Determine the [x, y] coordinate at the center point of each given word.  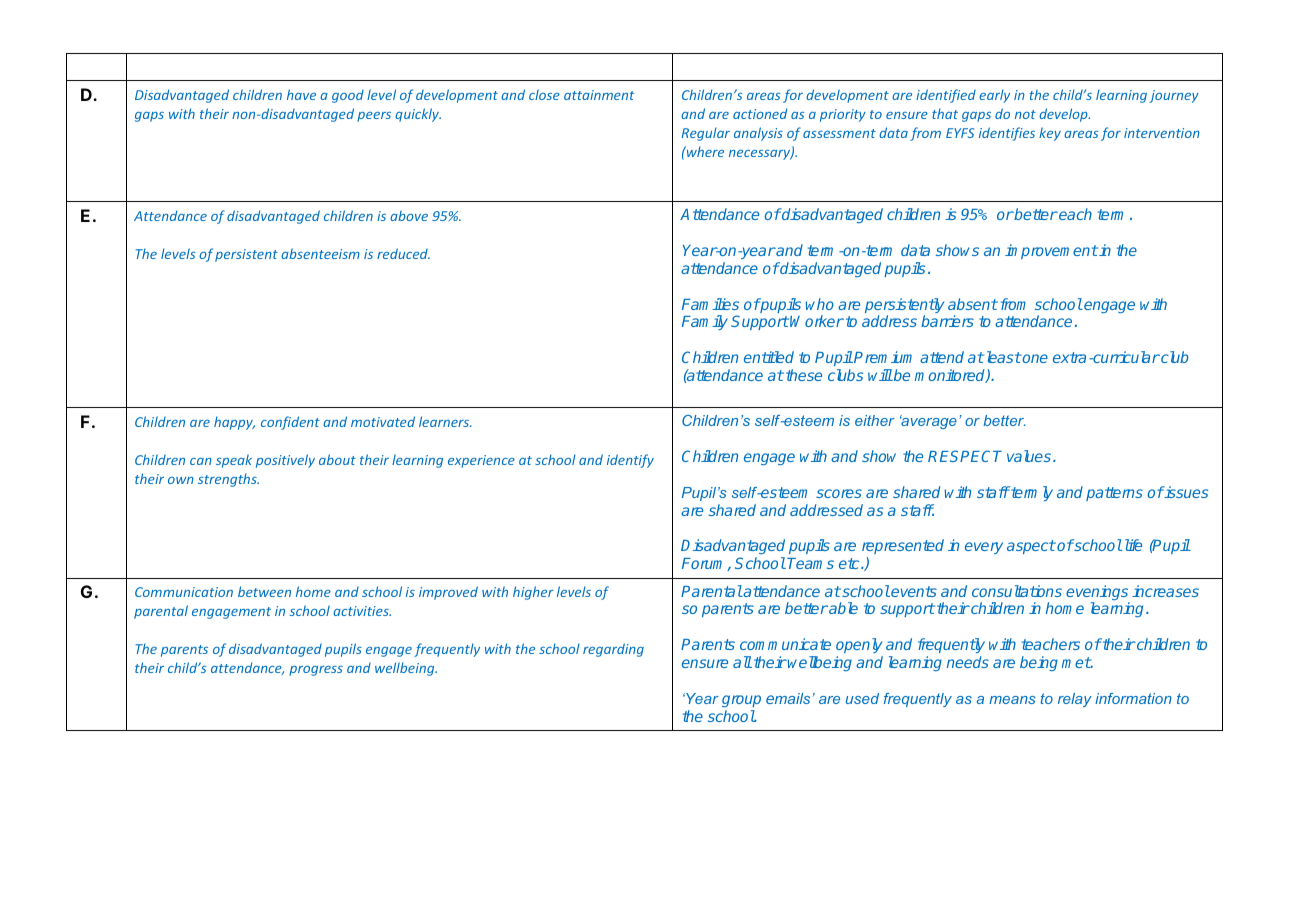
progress [316, 671]
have [301, 94]
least [1002, 357]
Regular [706, 134]
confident [290, 423]
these [804, 375]
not [1025, 114]
